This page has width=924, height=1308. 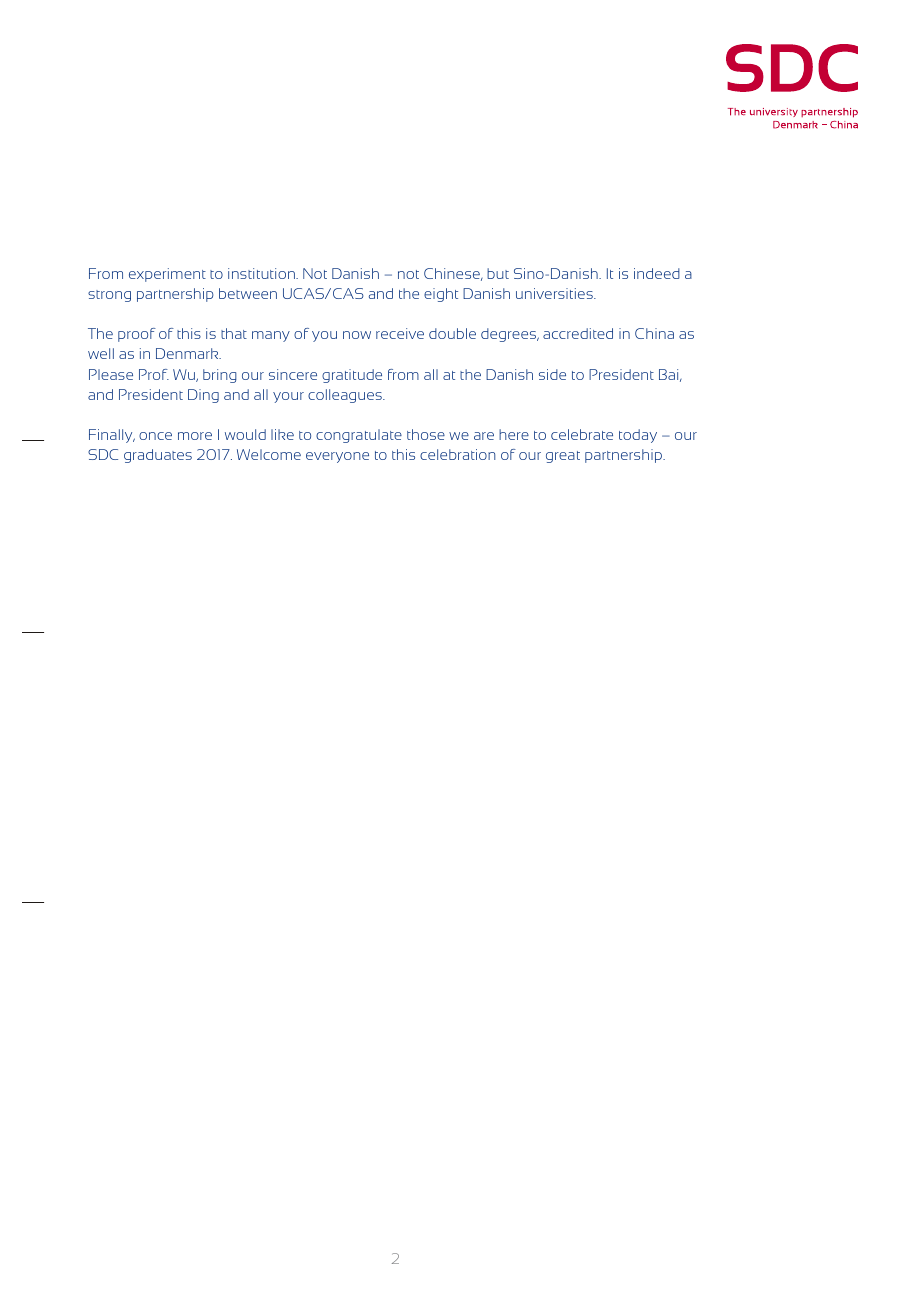 What do you see at coordinates (441, 295) in the page?
I see `eight` at bounding box center [441, 295].
